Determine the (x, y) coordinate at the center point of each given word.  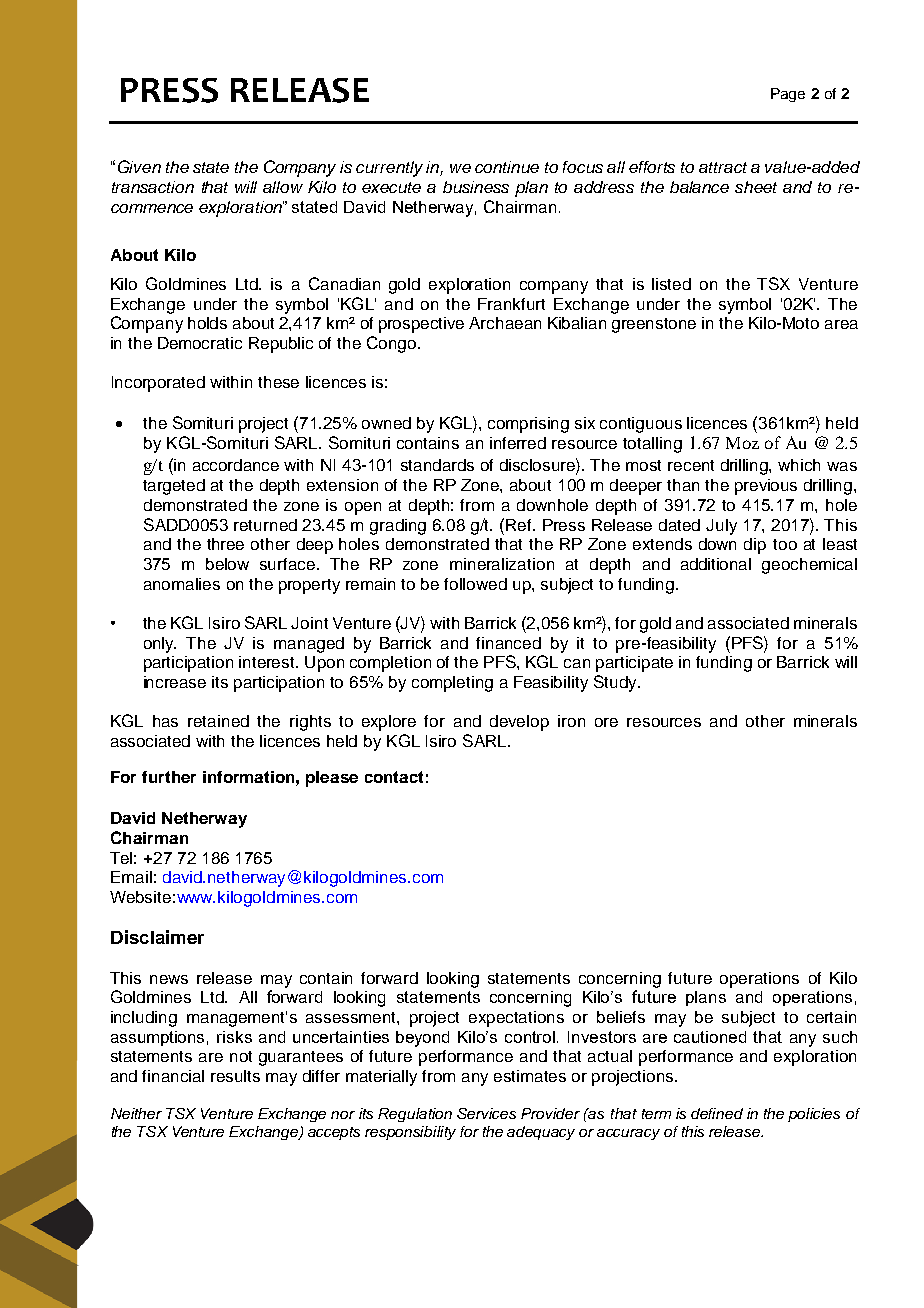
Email (131, 877)
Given (139, 166)
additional (716, 564)
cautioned (710, 1037)
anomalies (182, 584)
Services (486, 1113)
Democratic (200, 343)
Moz (742, 443)
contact (394, 777)
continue (507, 167)
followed (475, 584)
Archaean (505, 323)
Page (788, 95)
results (235, 1076)
